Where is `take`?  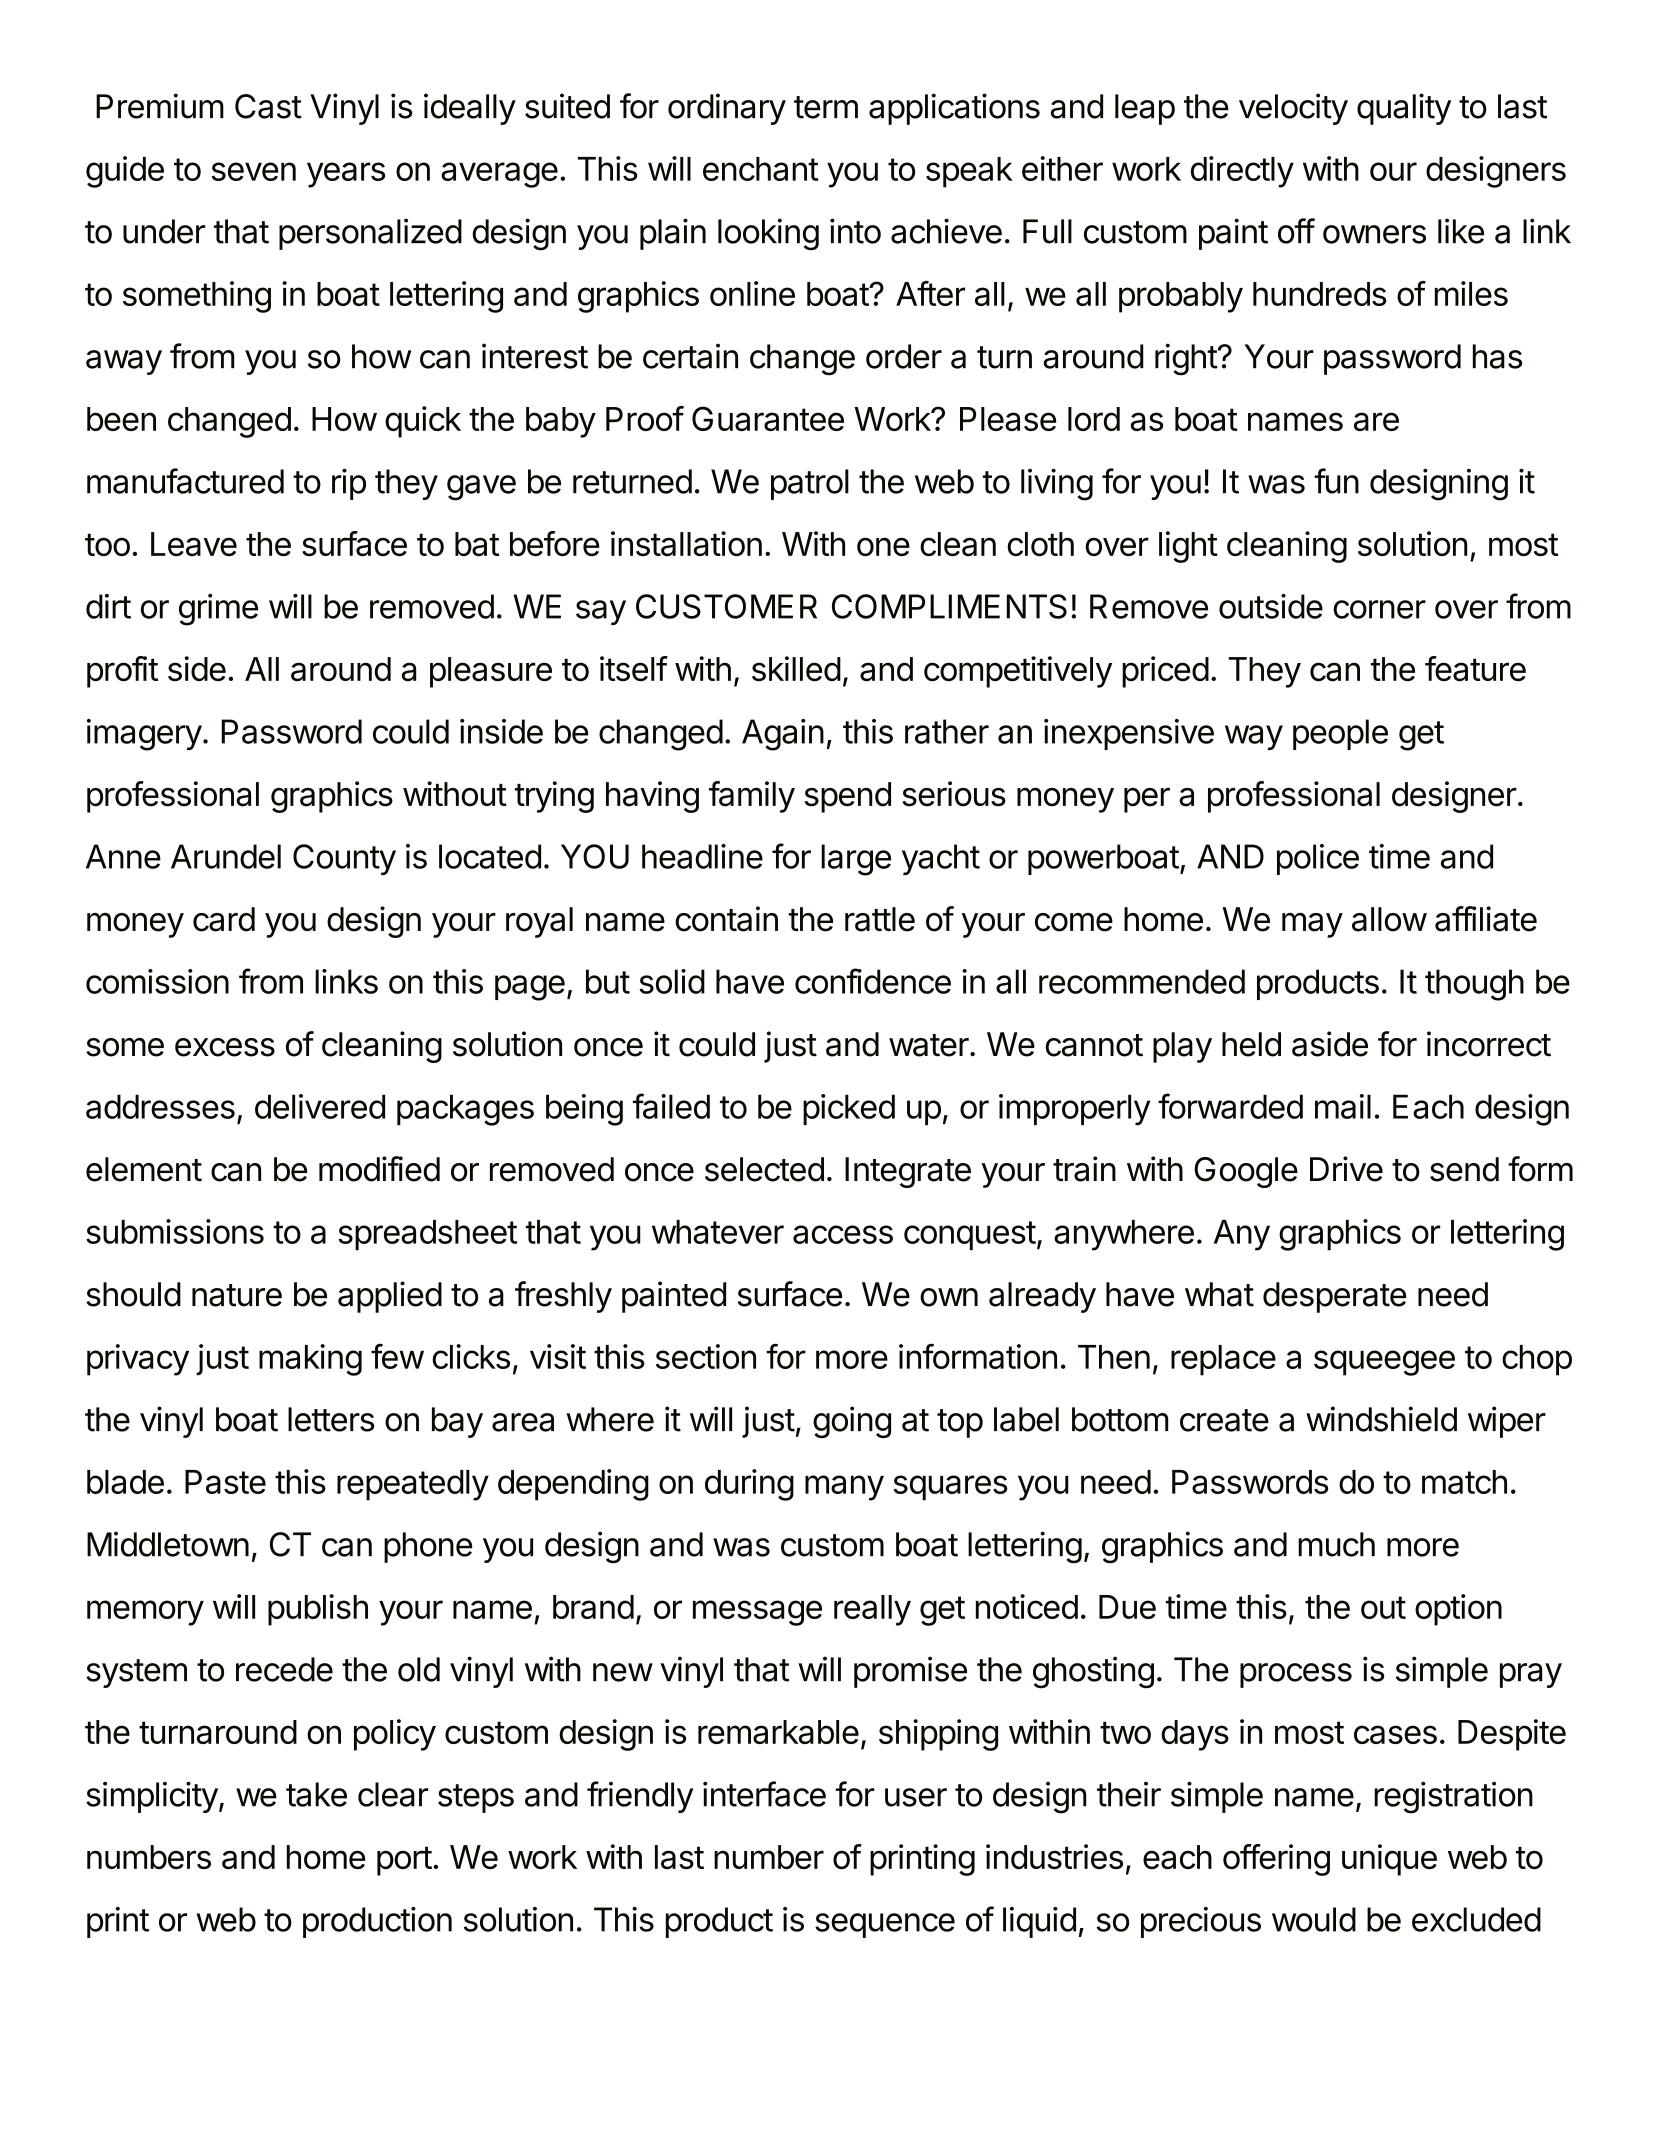
take is located at coordinates (316, 1794).
